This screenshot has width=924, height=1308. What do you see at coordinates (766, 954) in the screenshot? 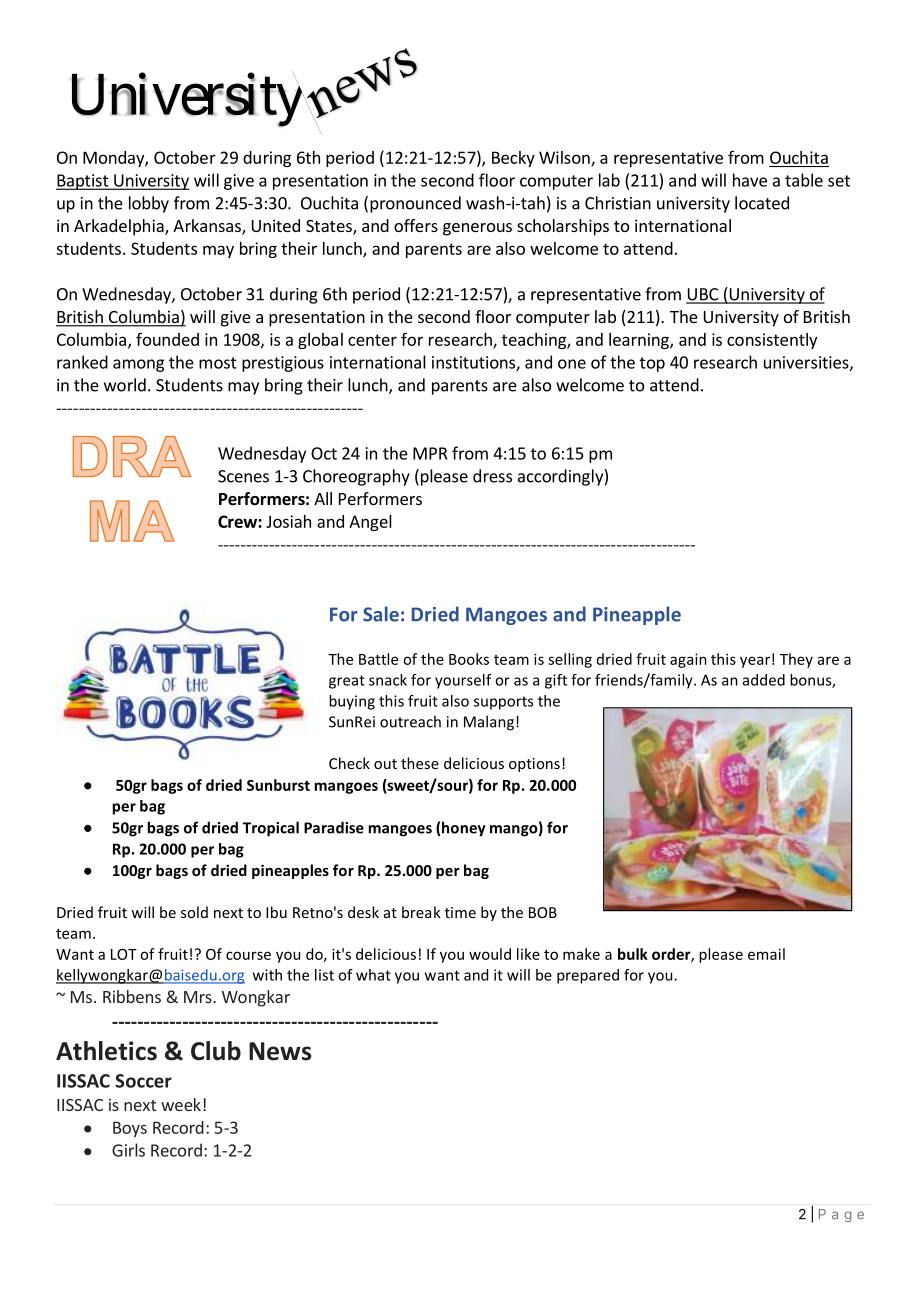
I see `email` at bounding box center [766, 954].
